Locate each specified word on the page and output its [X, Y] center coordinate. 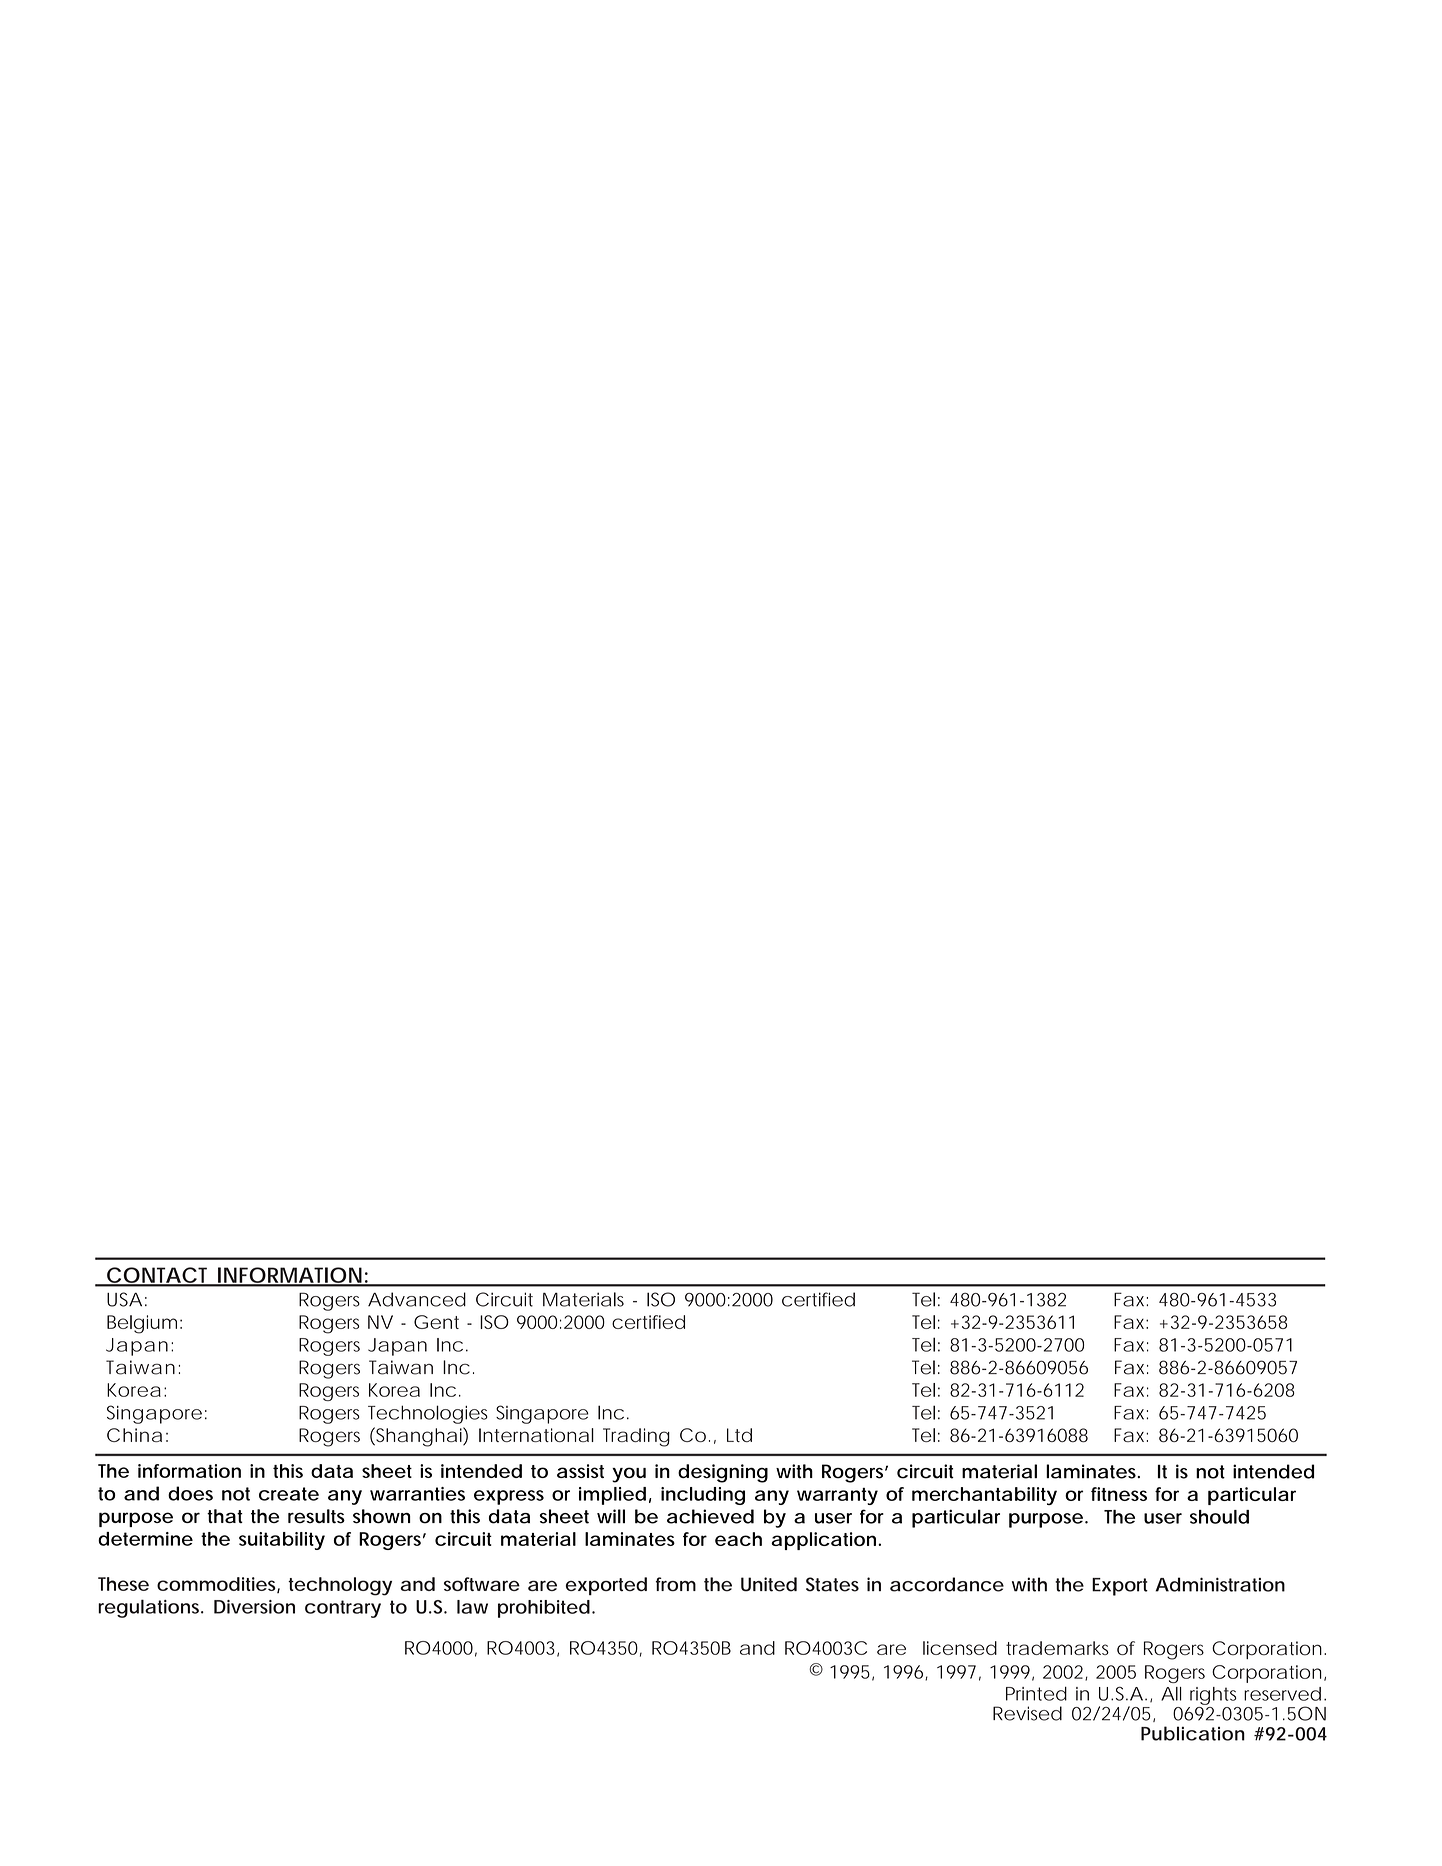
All [1171, 1694]
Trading [636, 1437]
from [676, 1584]
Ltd [739, 1435]
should [1219, 1517]
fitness [1119, 1494]
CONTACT [158, 1276]
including [703, 1496]
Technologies [428, 1414]
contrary [343, 1609]
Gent [436, 1322]
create [289, 1494]
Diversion [254, 1607]
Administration [1220, 1584]
